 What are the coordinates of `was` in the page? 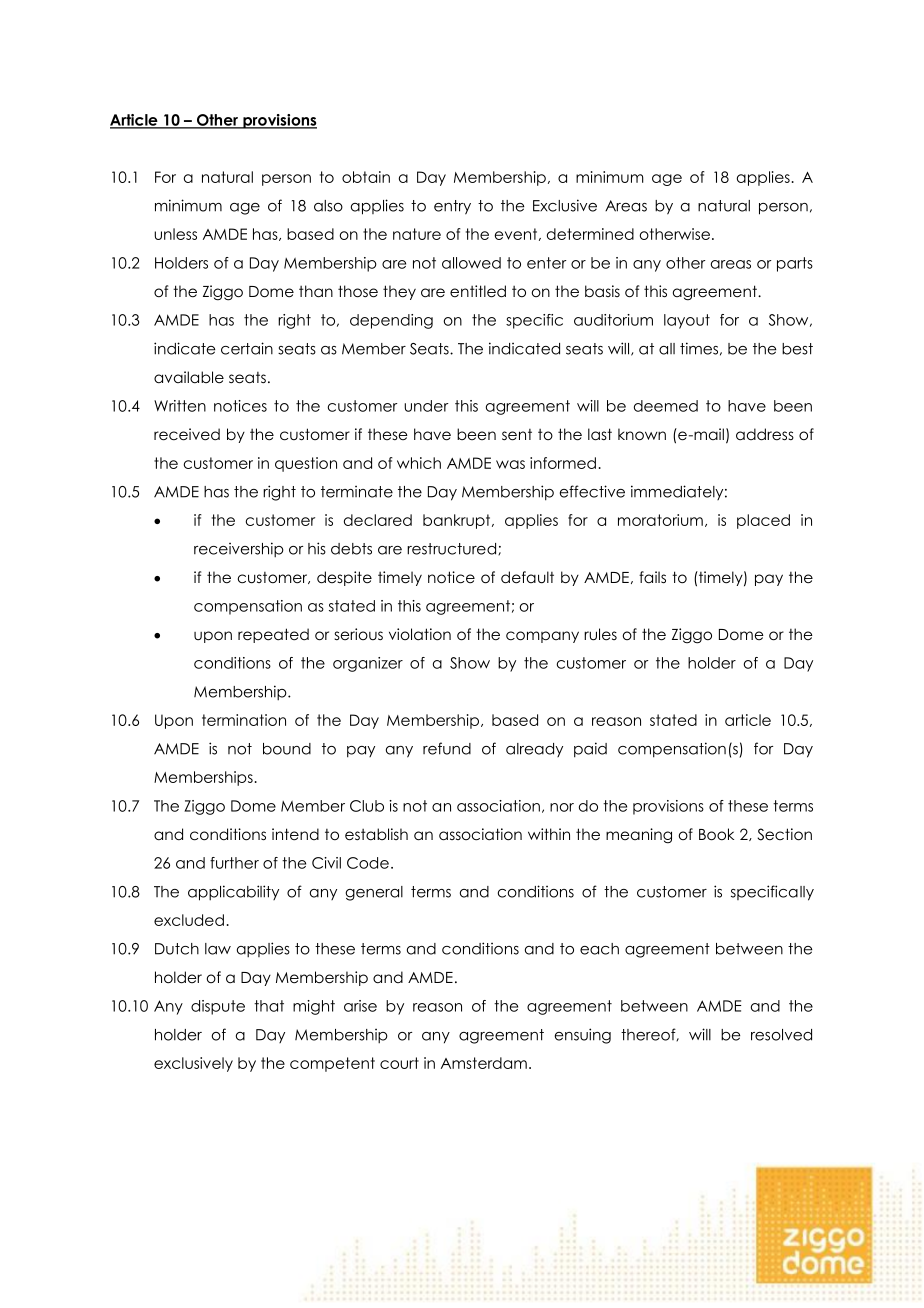 It's located at (510, 464).
